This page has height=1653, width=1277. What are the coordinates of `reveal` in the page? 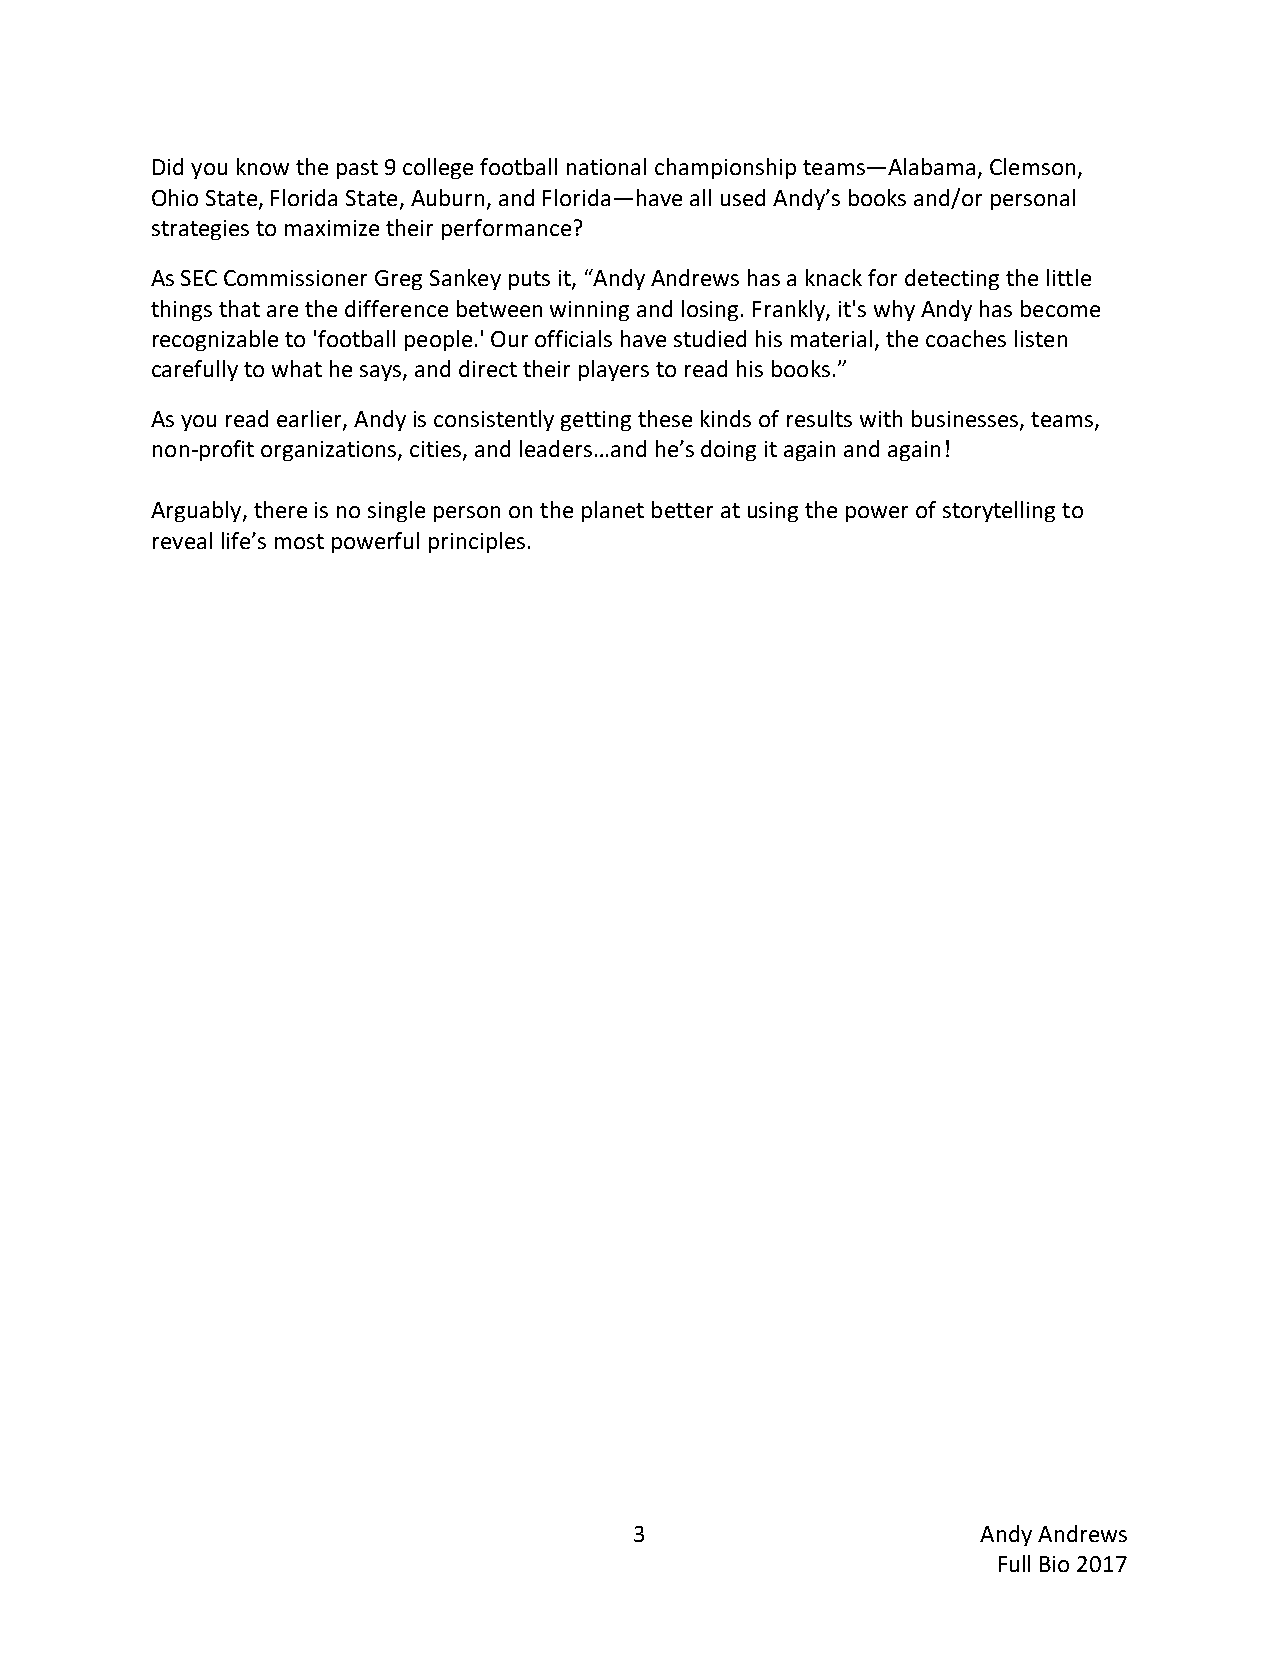 It's located at (182, 540).
